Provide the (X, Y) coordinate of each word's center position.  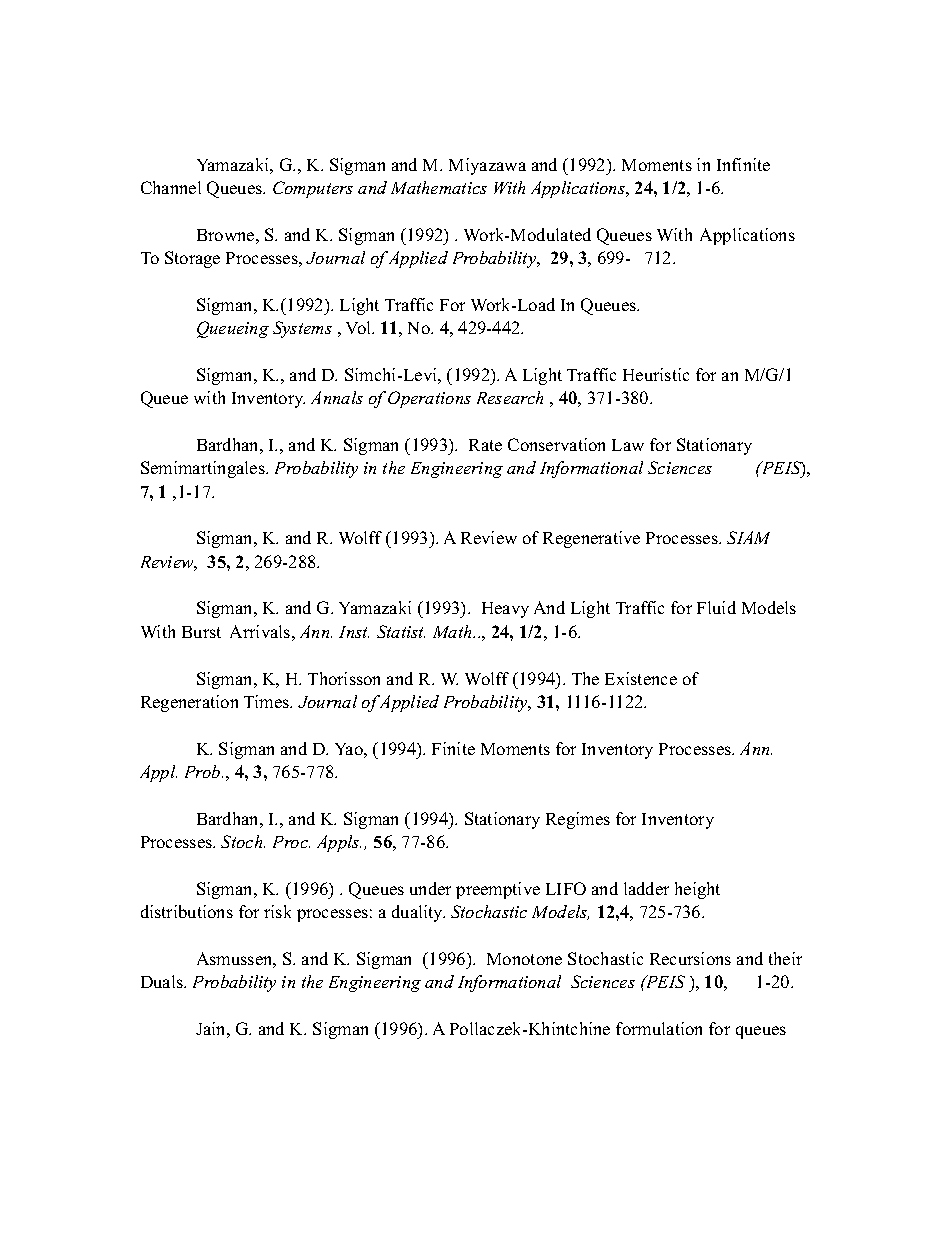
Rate (485, 445)
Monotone (524, 959)
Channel (171, 187)
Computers (313, 189)
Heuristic (656, 374)
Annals (337, 397)
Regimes (578, 820)
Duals (163, 981)
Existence (641, 678)
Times (268, 701)
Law (628, 445)
